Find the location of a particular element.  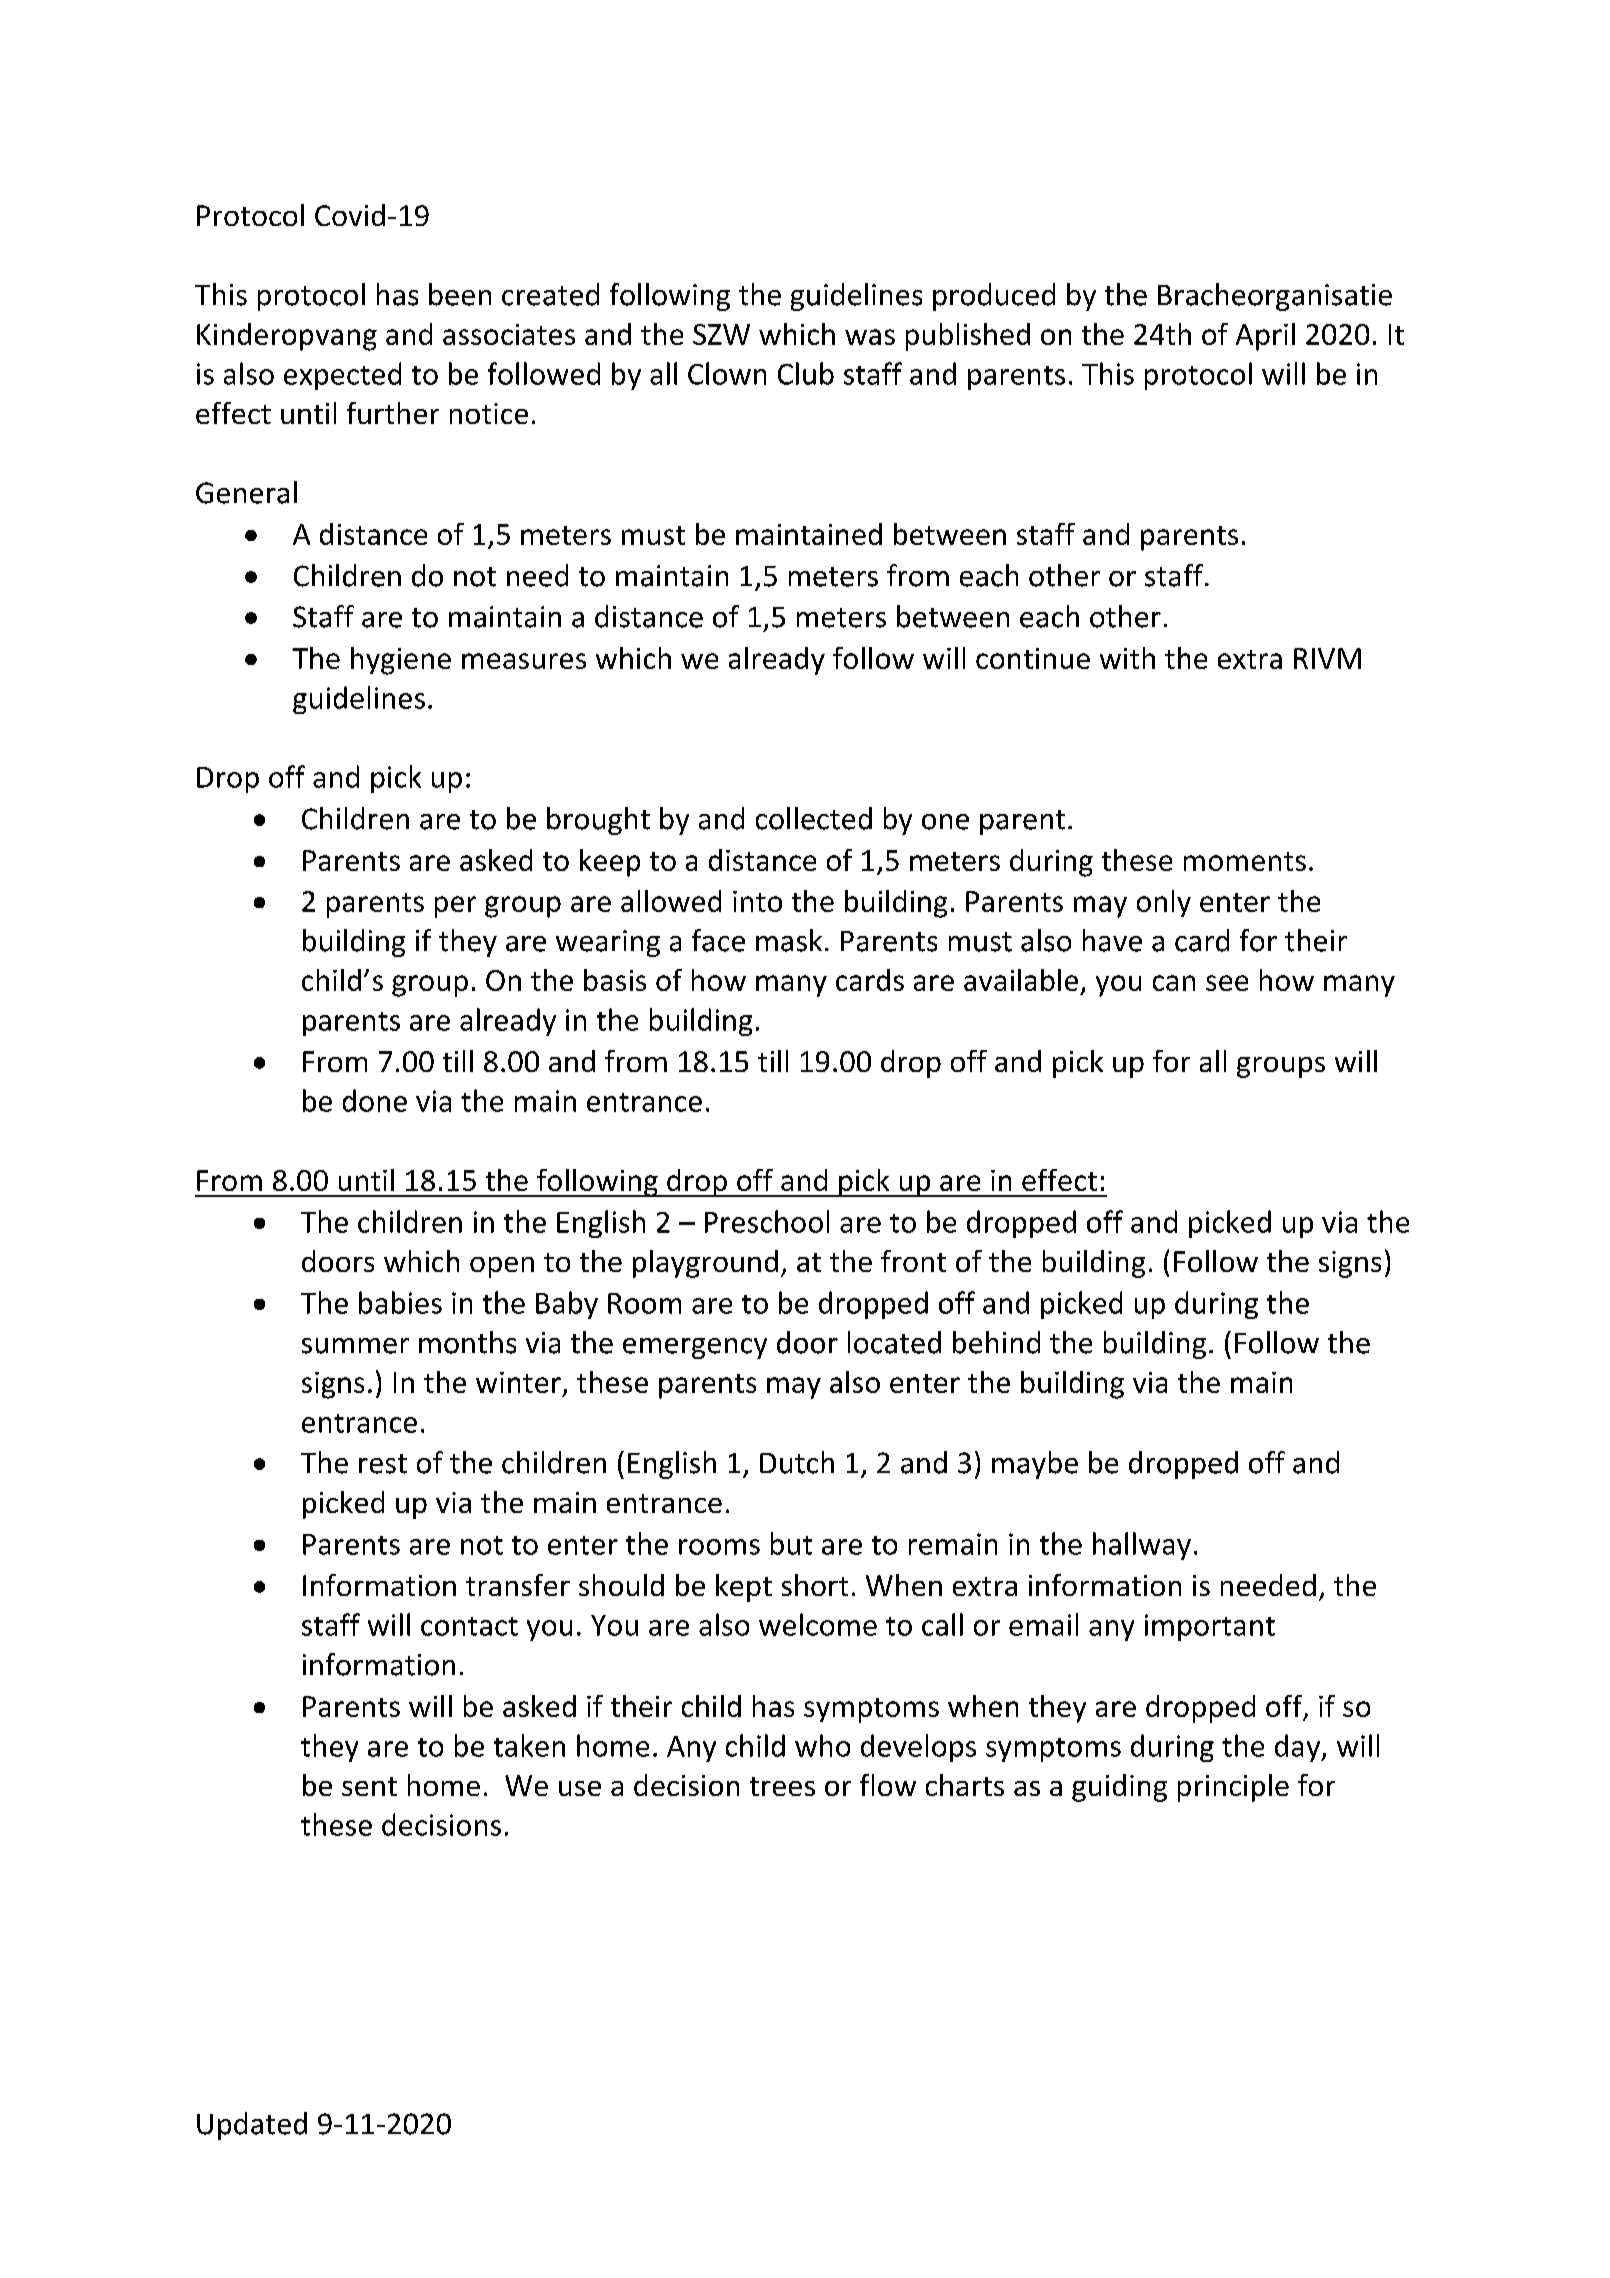

behind is located at coordinates (996, 1342).
